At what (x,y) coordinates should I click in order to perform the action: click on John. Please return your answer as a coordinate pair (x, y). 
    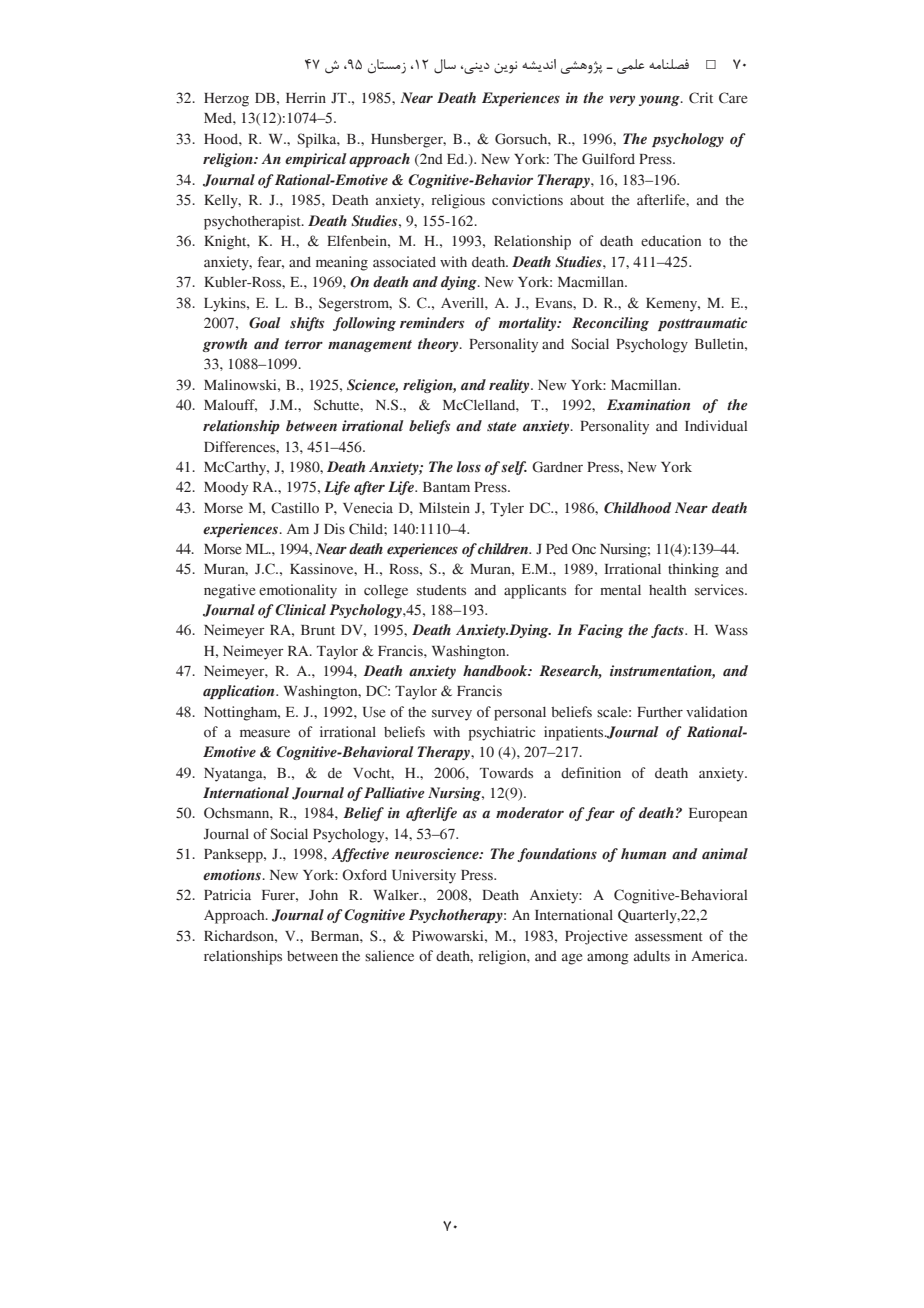
    Looking at the image, I should click on (323, 895).
